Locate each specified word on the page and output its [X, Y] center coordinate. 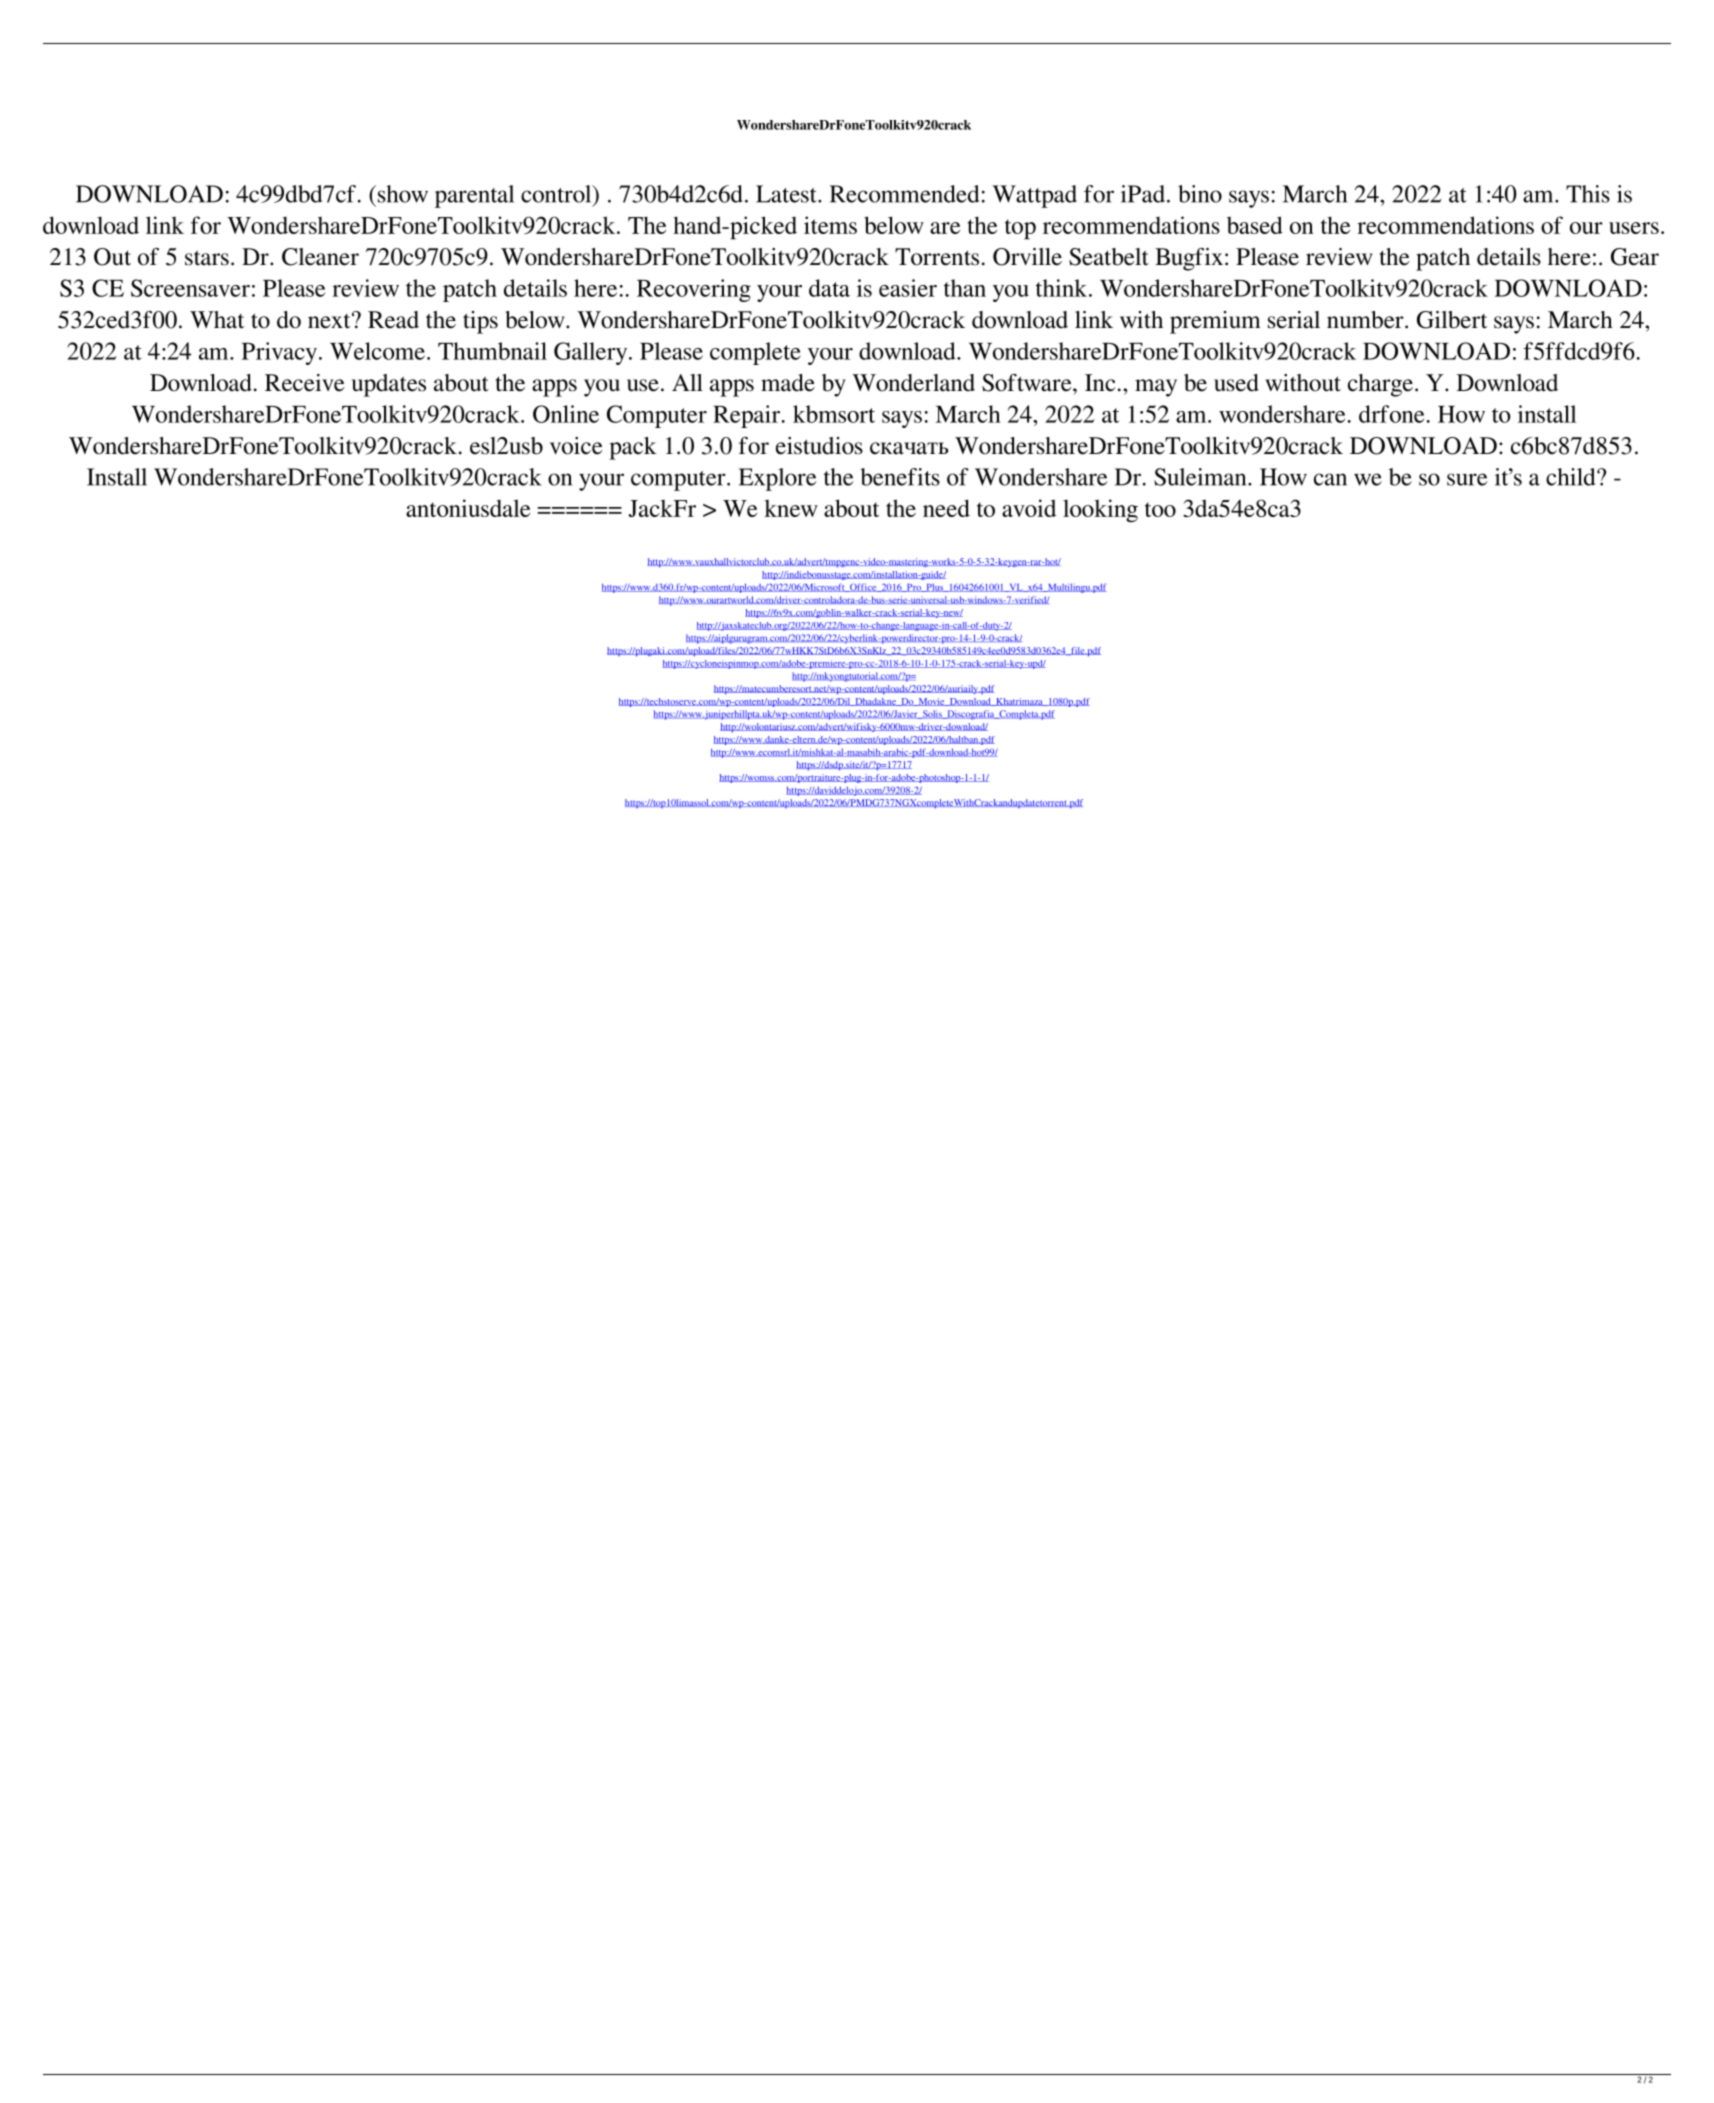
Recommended [904, 194]
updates [389, 385]
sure [1467, 479]
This [1588, 194]
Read [393, 320]
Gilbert [1452, 320]
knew [791, 508]
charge [1380, 385]
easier [908, 288]
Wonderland [913, 383]
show [401, 194]
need [946, 508]
